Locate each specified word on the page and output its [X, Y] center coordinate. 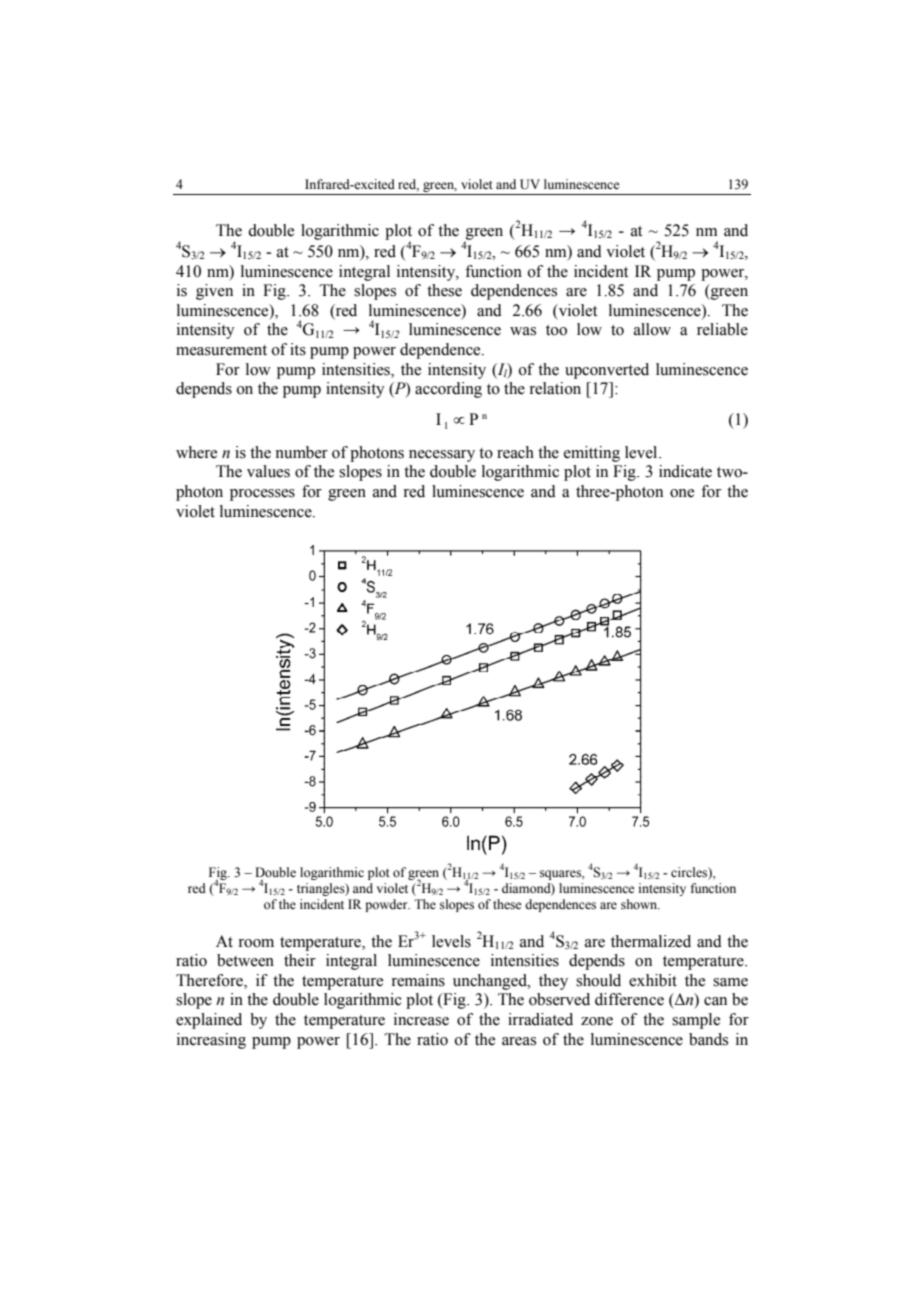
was [523, 331]
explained [209, 1021]
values [268, 471]
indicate [685, 471]
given [214, 292]
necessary [442, 456]
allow [652, 329]
